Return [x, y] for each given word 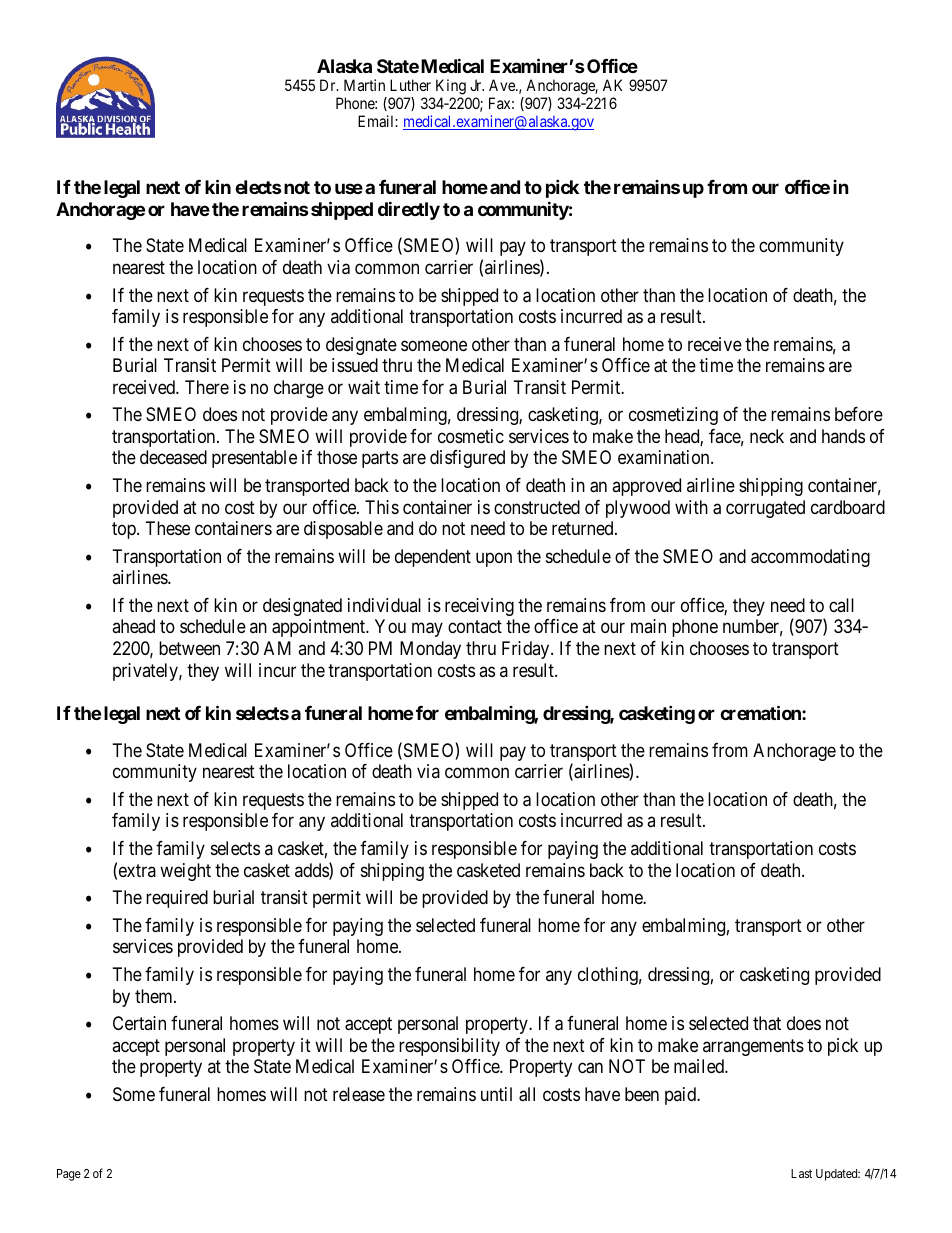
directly [409, 210]
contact [475, 627]
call [841, 605]
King [452, 88]
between [189, 648]
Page [69, 1175]
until [496, 1094]
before [859, 414]
